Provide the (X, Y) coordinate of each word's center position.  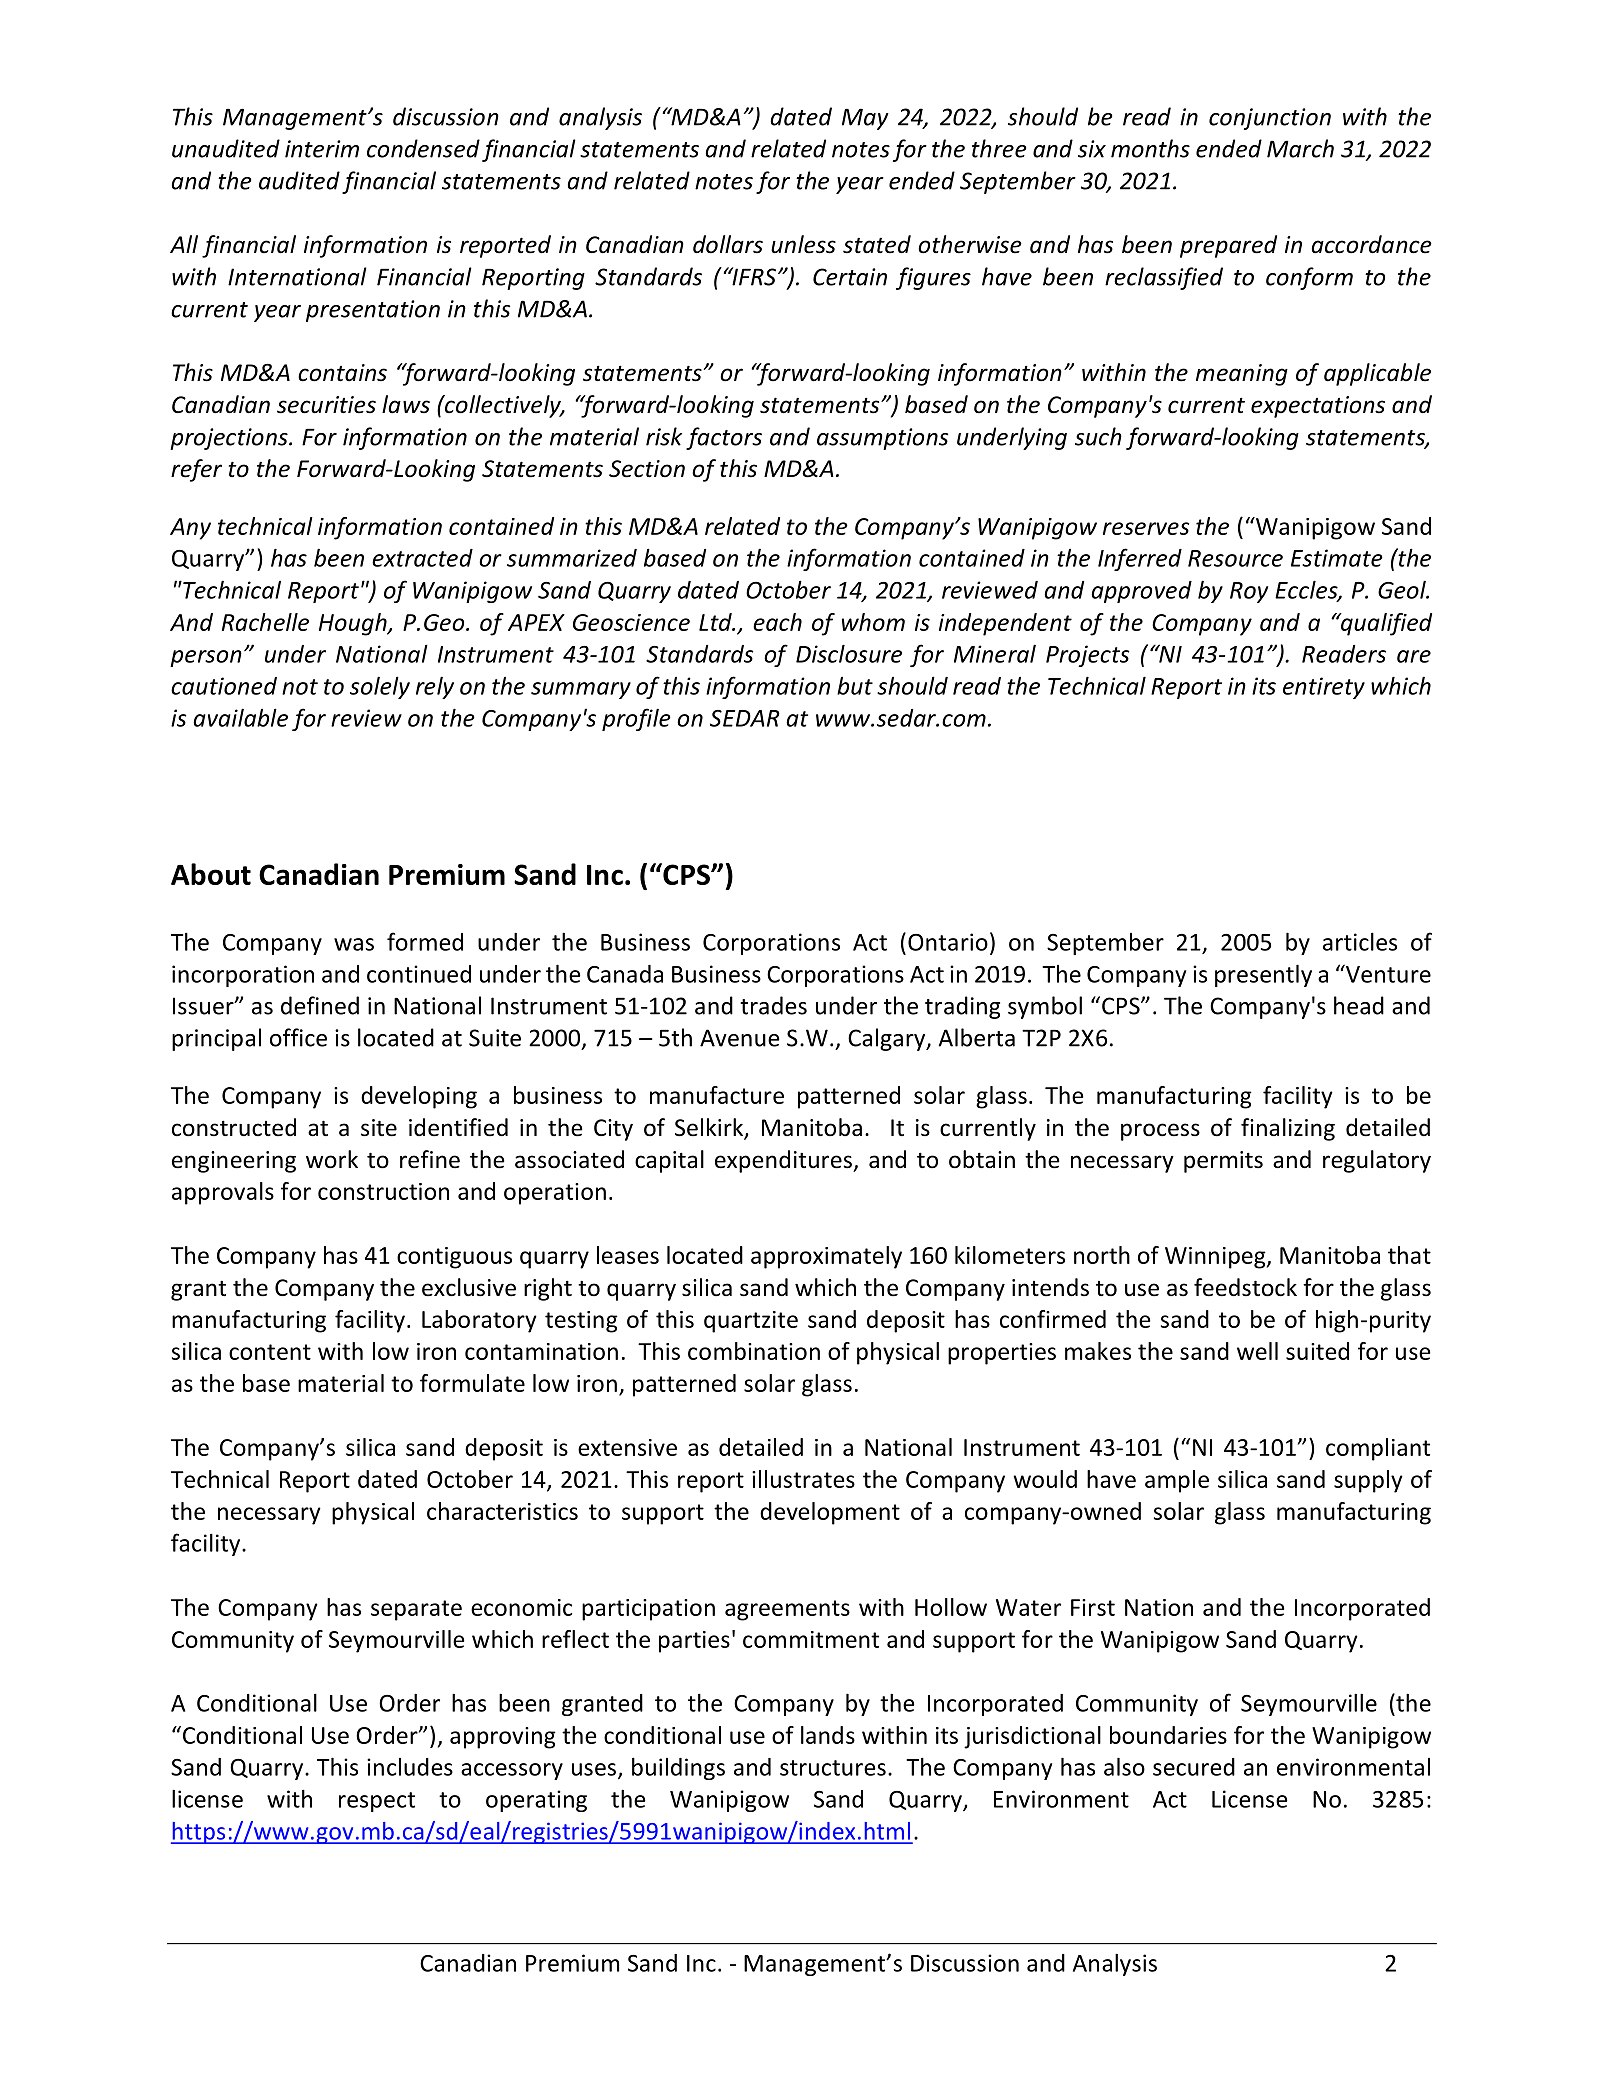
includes (410, 1767)
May (865, 119)
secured (1194, 1767)
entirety (1324, 688)
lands (828, 1735)
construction (383, 1191)
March (1300, 148)
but (855, 686)
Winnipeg (1216, 1258)
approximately (826, 1257)
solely (380, 687)
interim (322, 149)
